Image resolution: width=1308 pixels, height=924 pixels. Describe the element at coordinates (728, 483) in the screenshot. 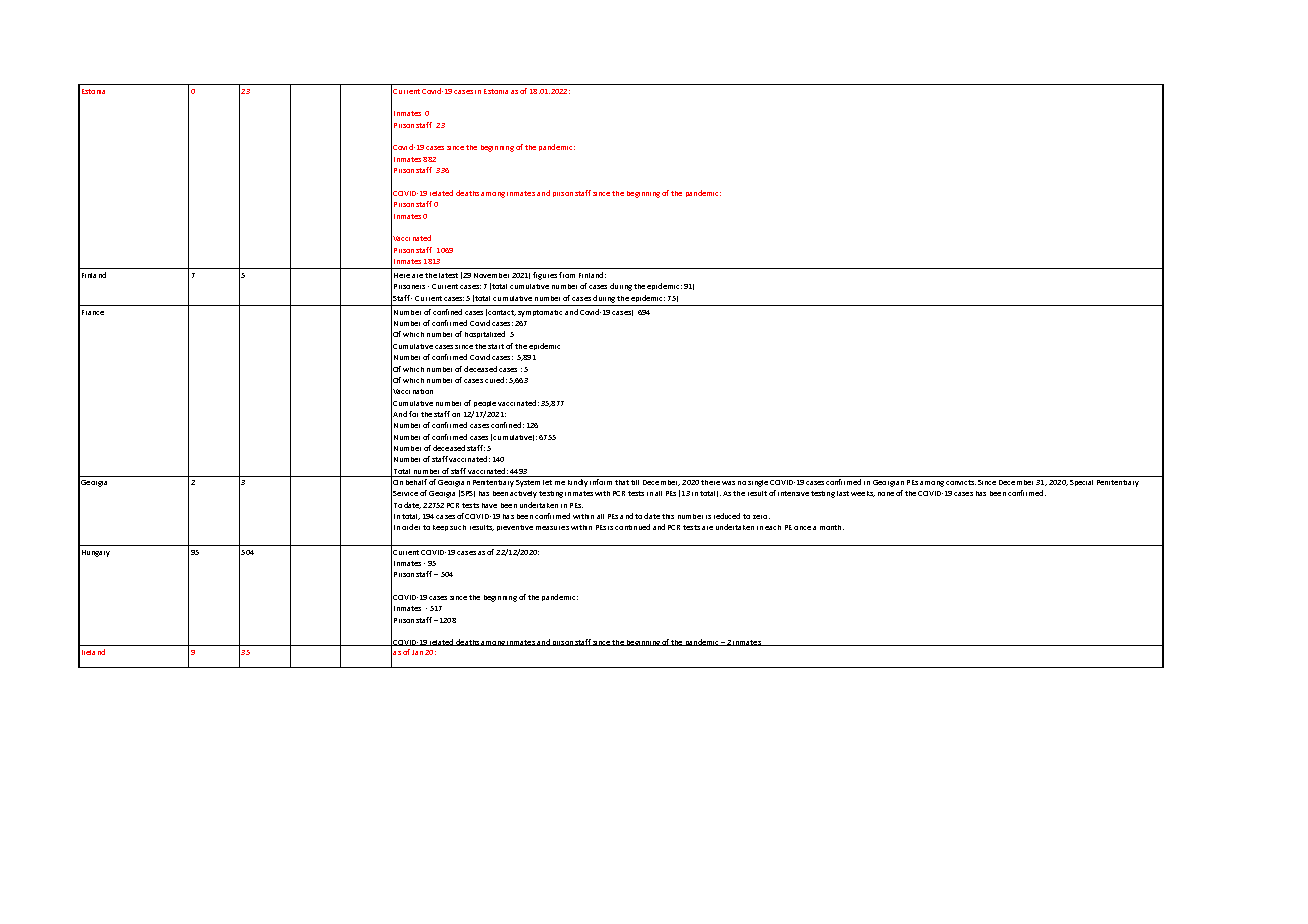

I see `was` at that location.
